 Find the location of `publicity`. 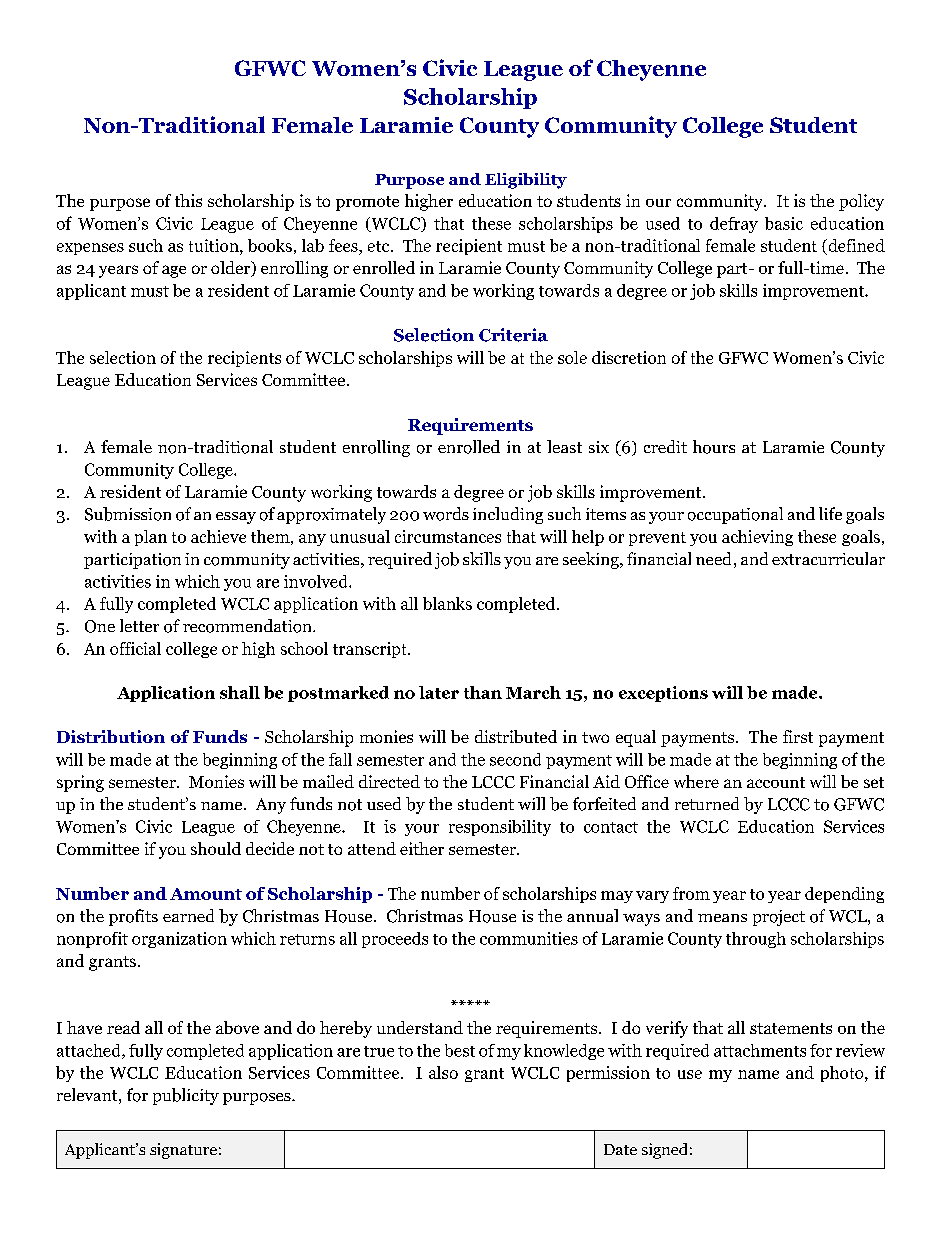

publicity is located at coordinates (186, 1096).
